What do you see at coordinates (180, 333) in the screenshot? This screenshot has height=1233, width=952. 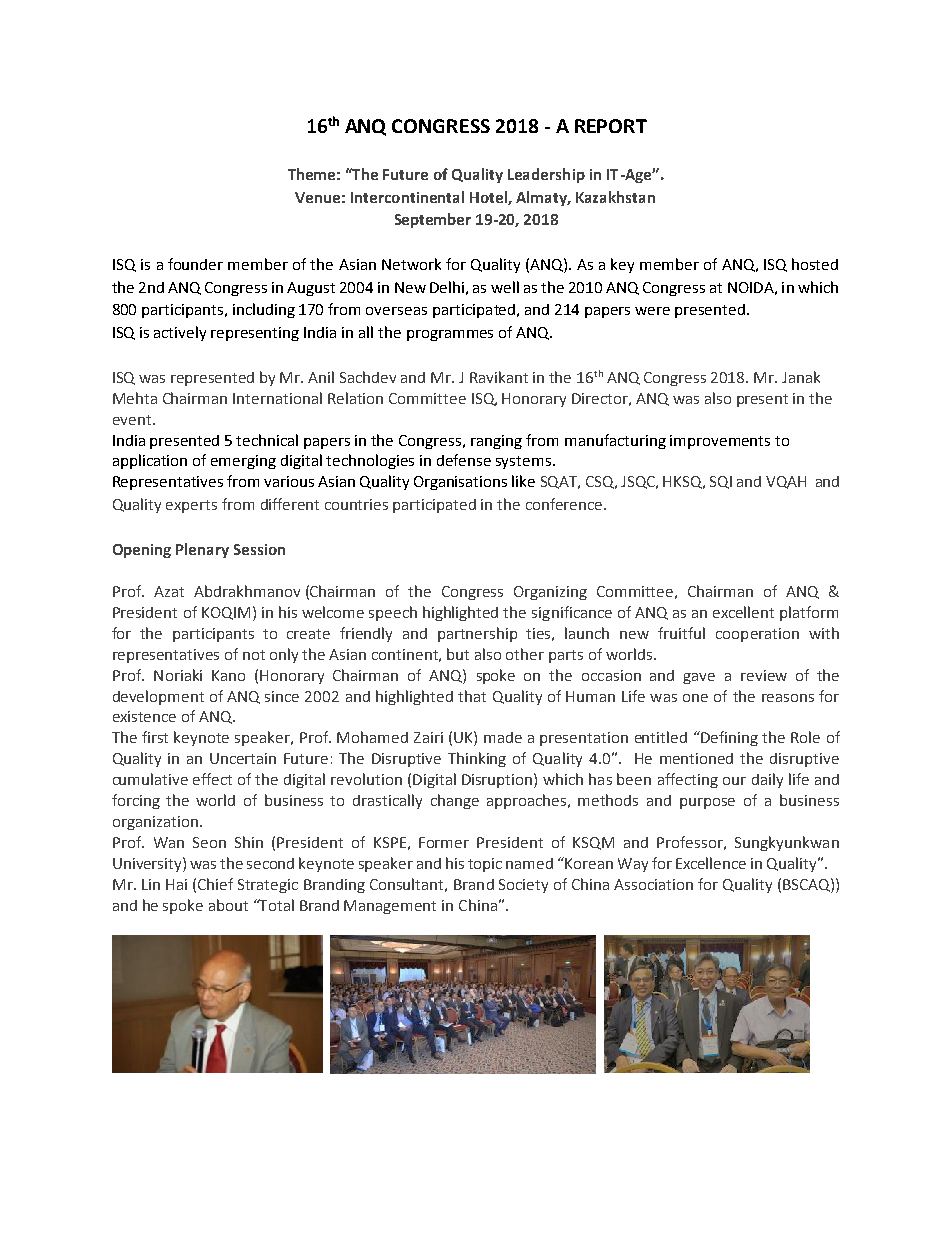 I see `actively` at bounding box center [180, 333].
